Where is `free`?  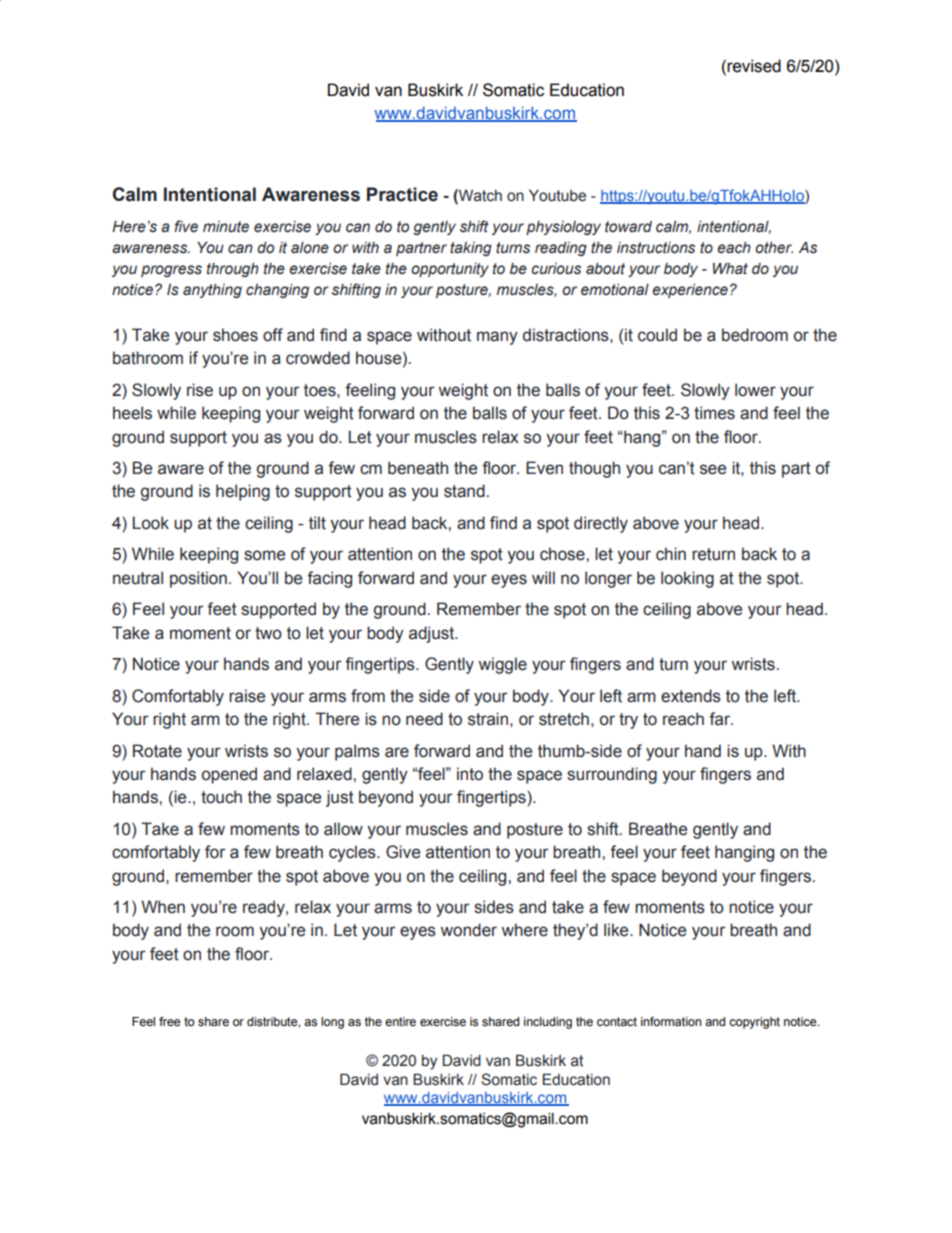
free is located at coordinates (169, 1021).
